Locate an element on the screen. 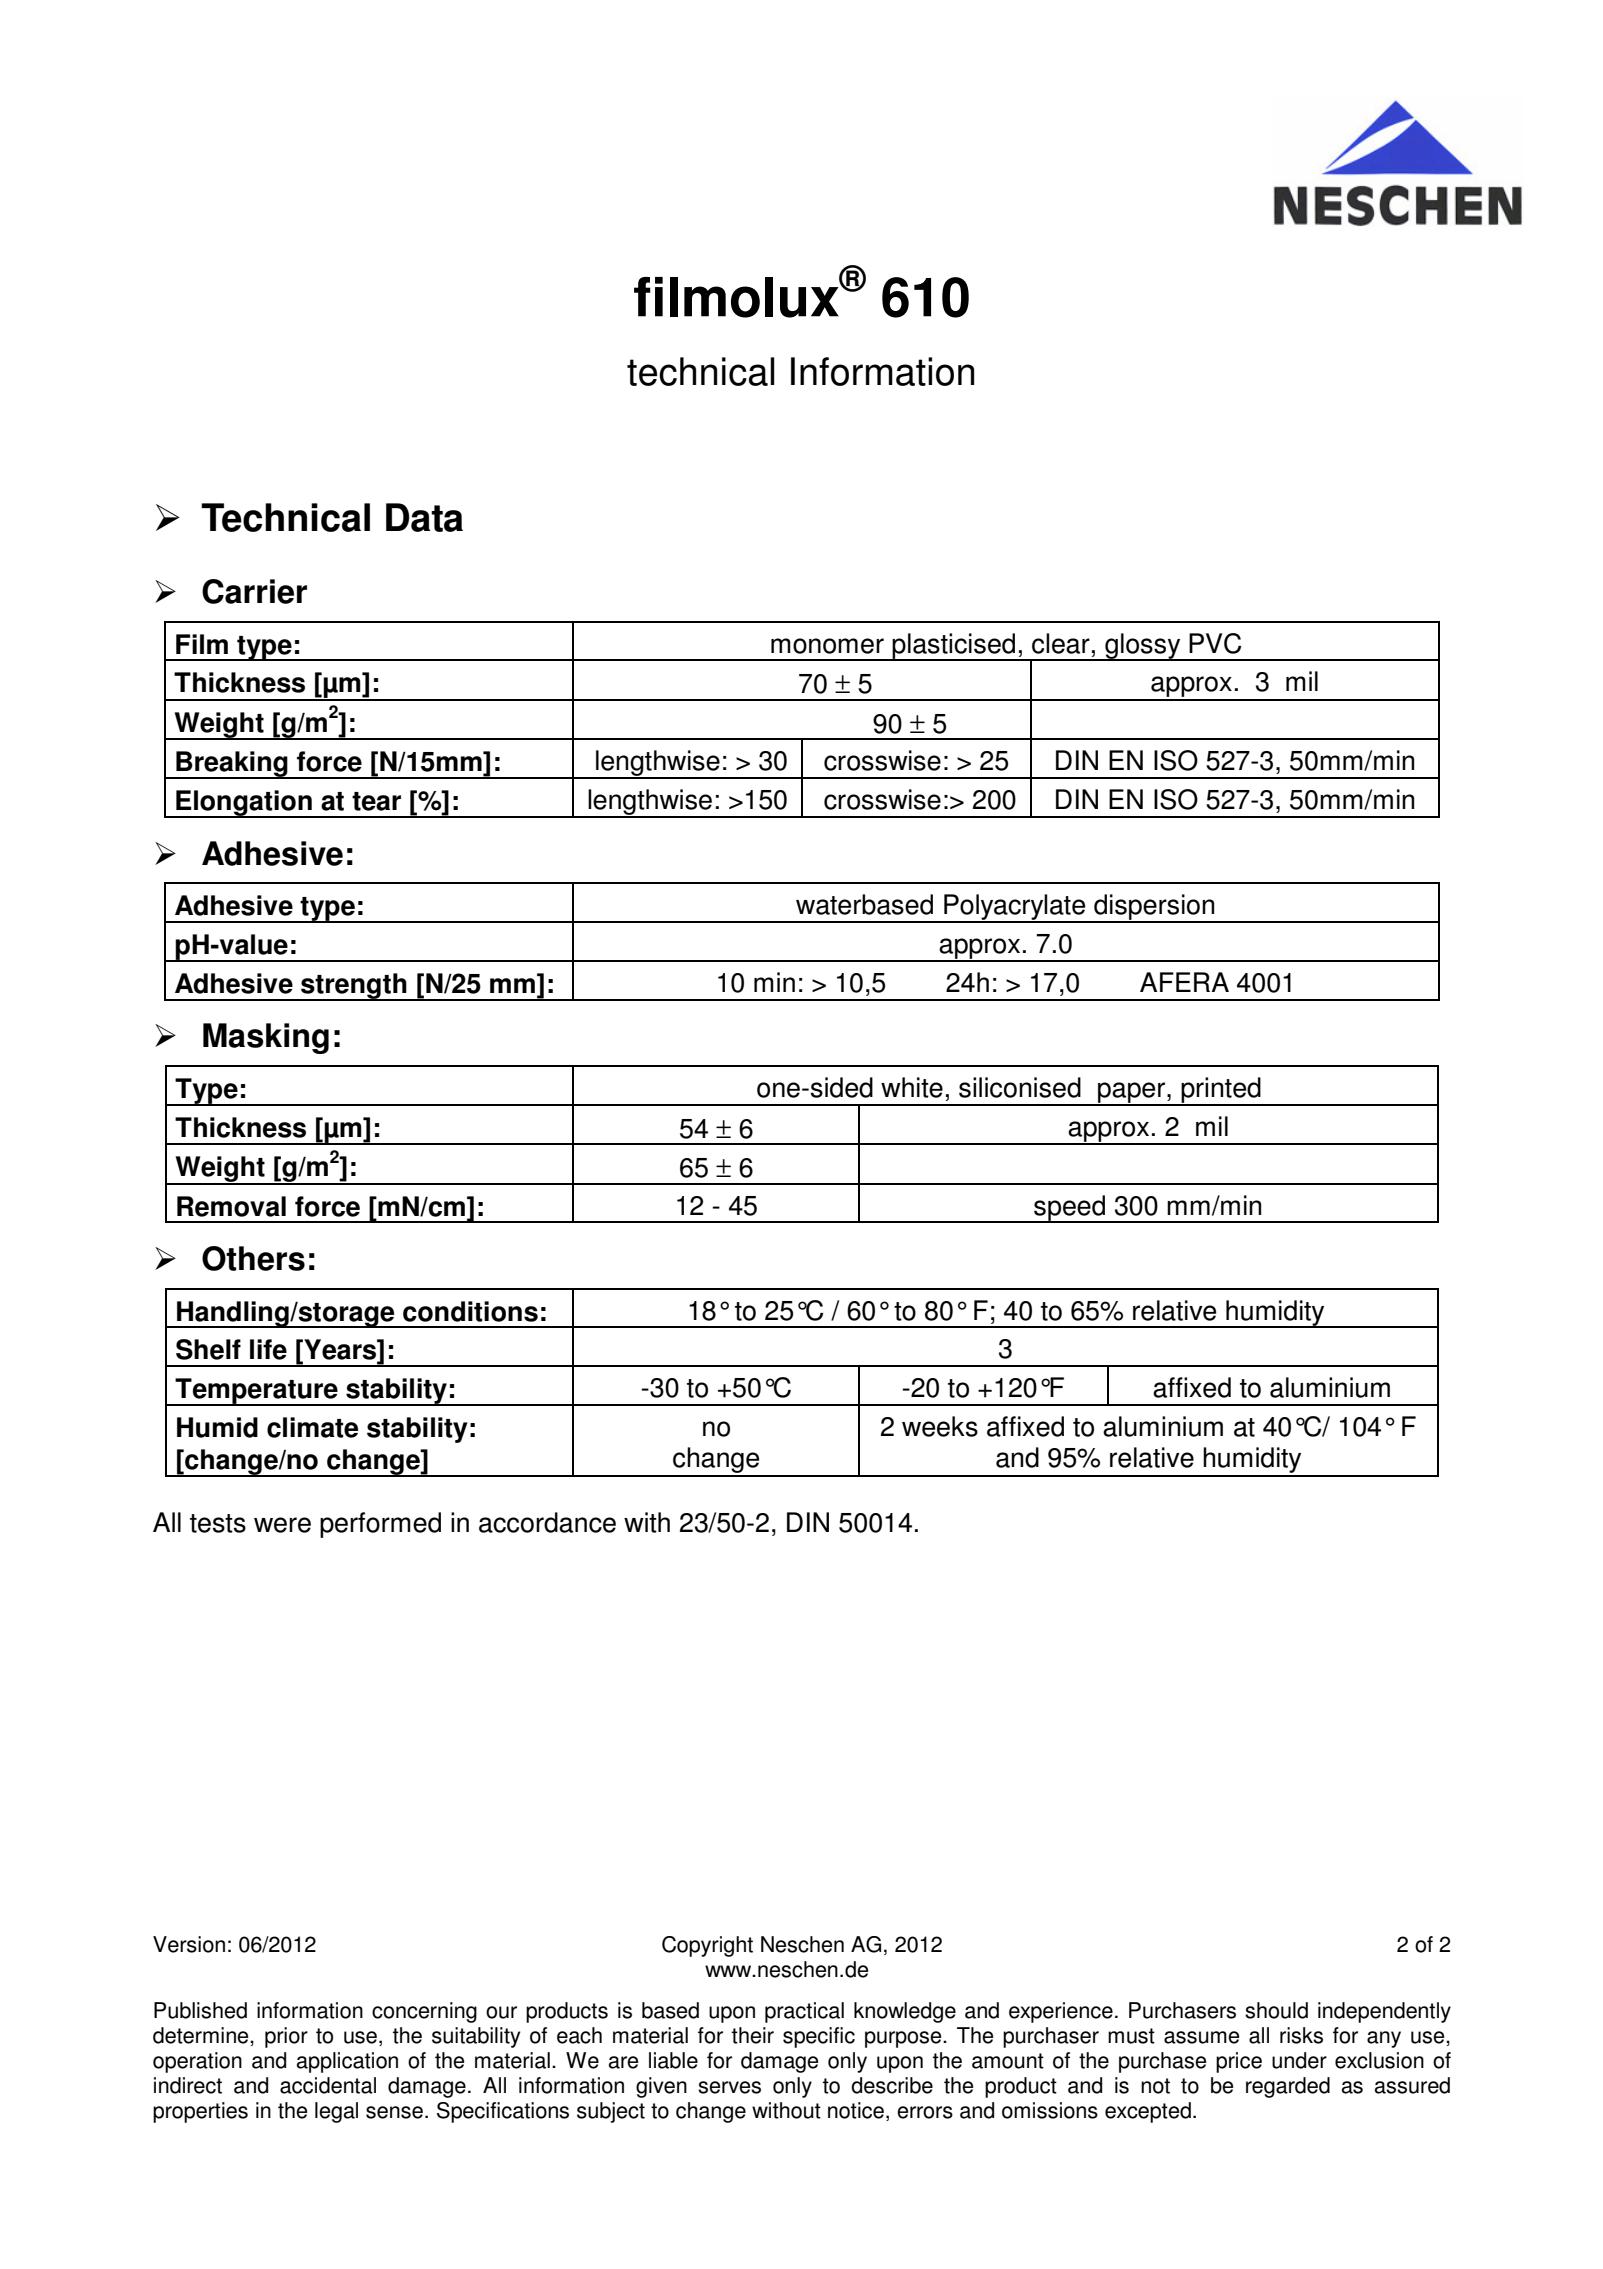  speed is located at coordinates (1070, 1209).
